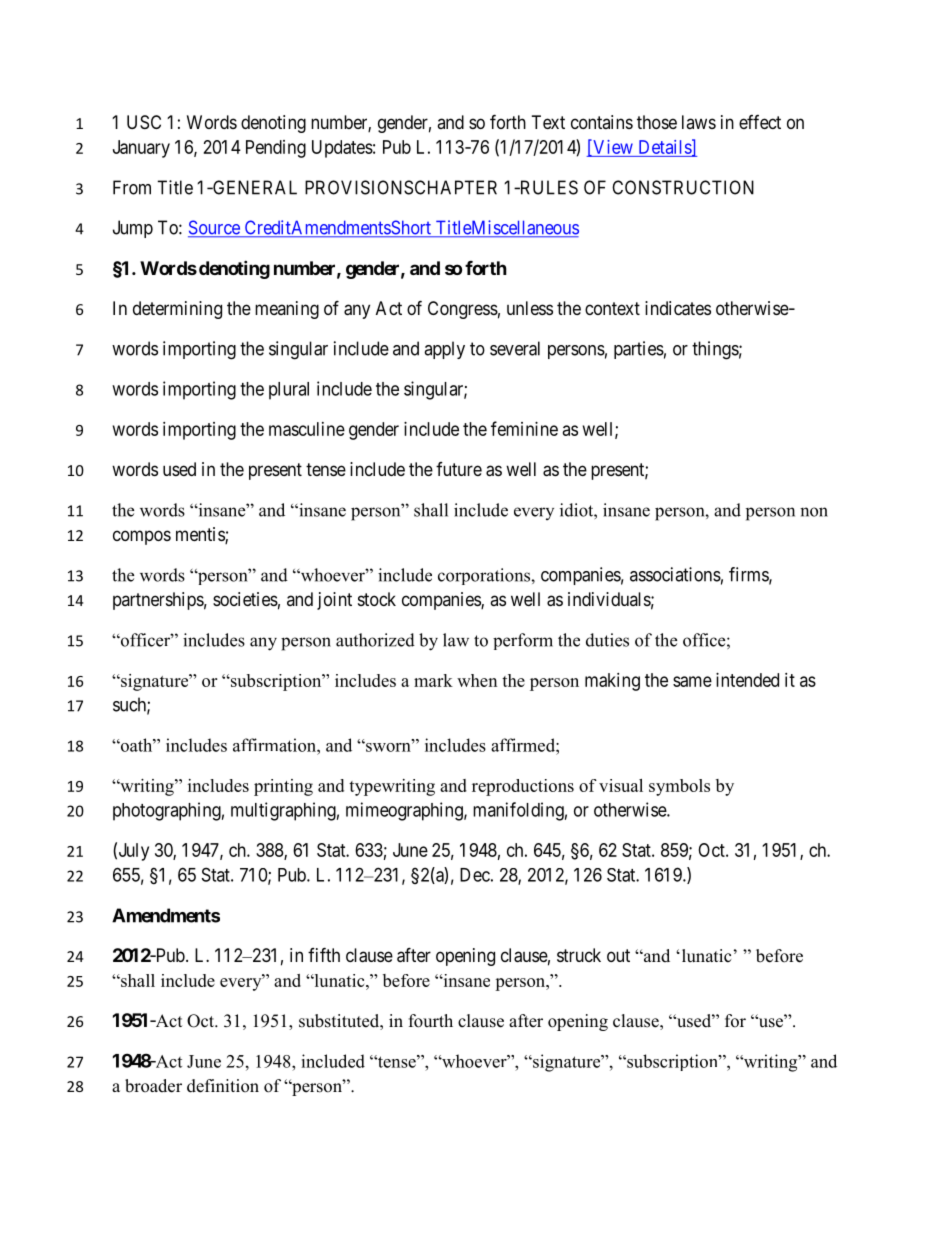 The width and height of the screenshot is (952, 1233). I want to click on printing, so click(283, 787).
